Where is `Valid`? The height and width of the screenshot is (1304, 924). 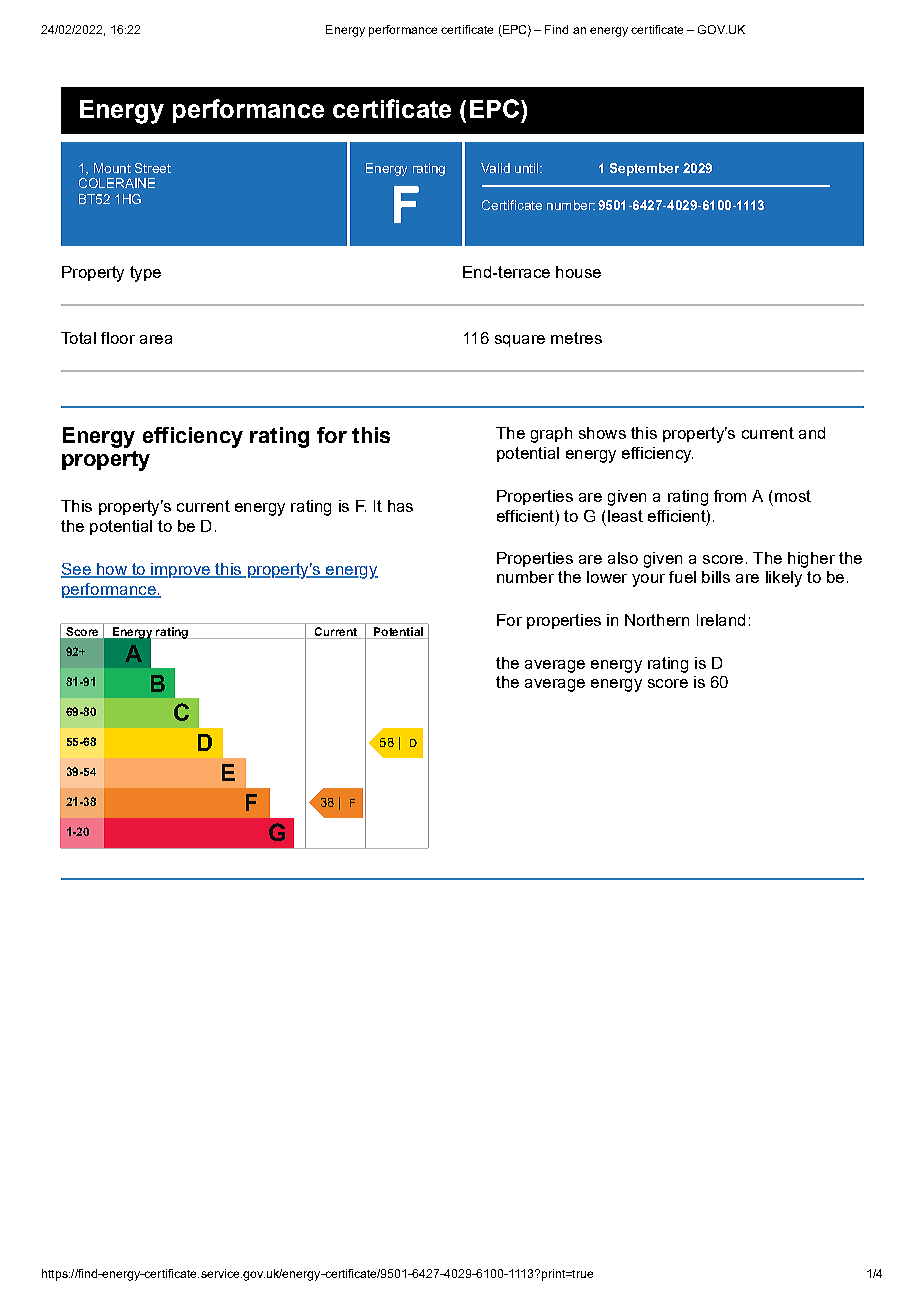 Valid is located at coordinates (495, 168).
